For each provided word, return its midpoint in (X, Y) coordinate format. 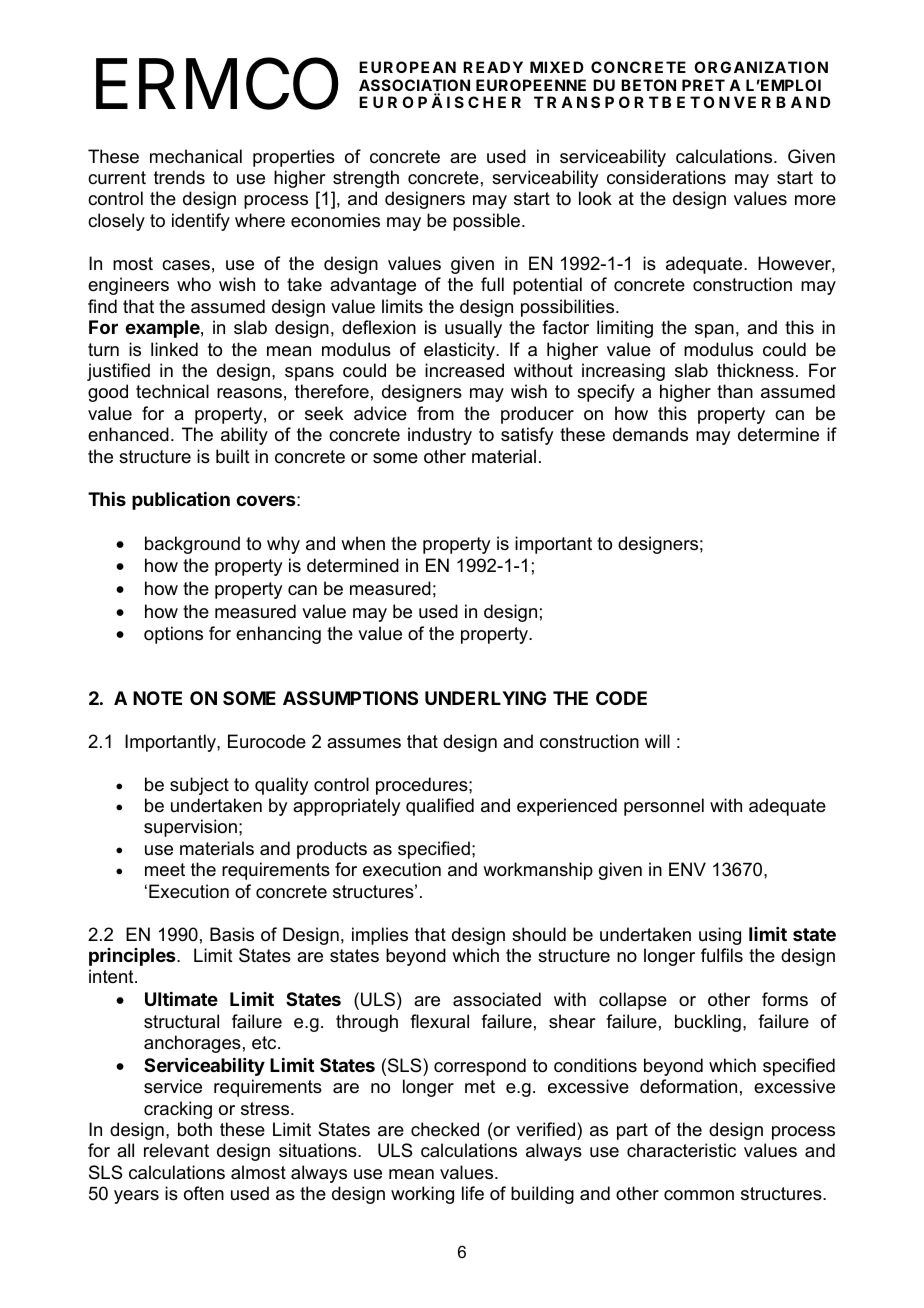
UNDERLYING (485, 698)
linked (174, 349)
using (720, 936)
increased (464, 370)
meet (165, 870)
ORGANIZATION (761, 67)
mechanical (196, 156)
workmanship (538, 871)
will (657, 741)
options (173, 635)
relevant (176, 1150)
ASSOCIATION (414, 86)
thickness (755, 370)
